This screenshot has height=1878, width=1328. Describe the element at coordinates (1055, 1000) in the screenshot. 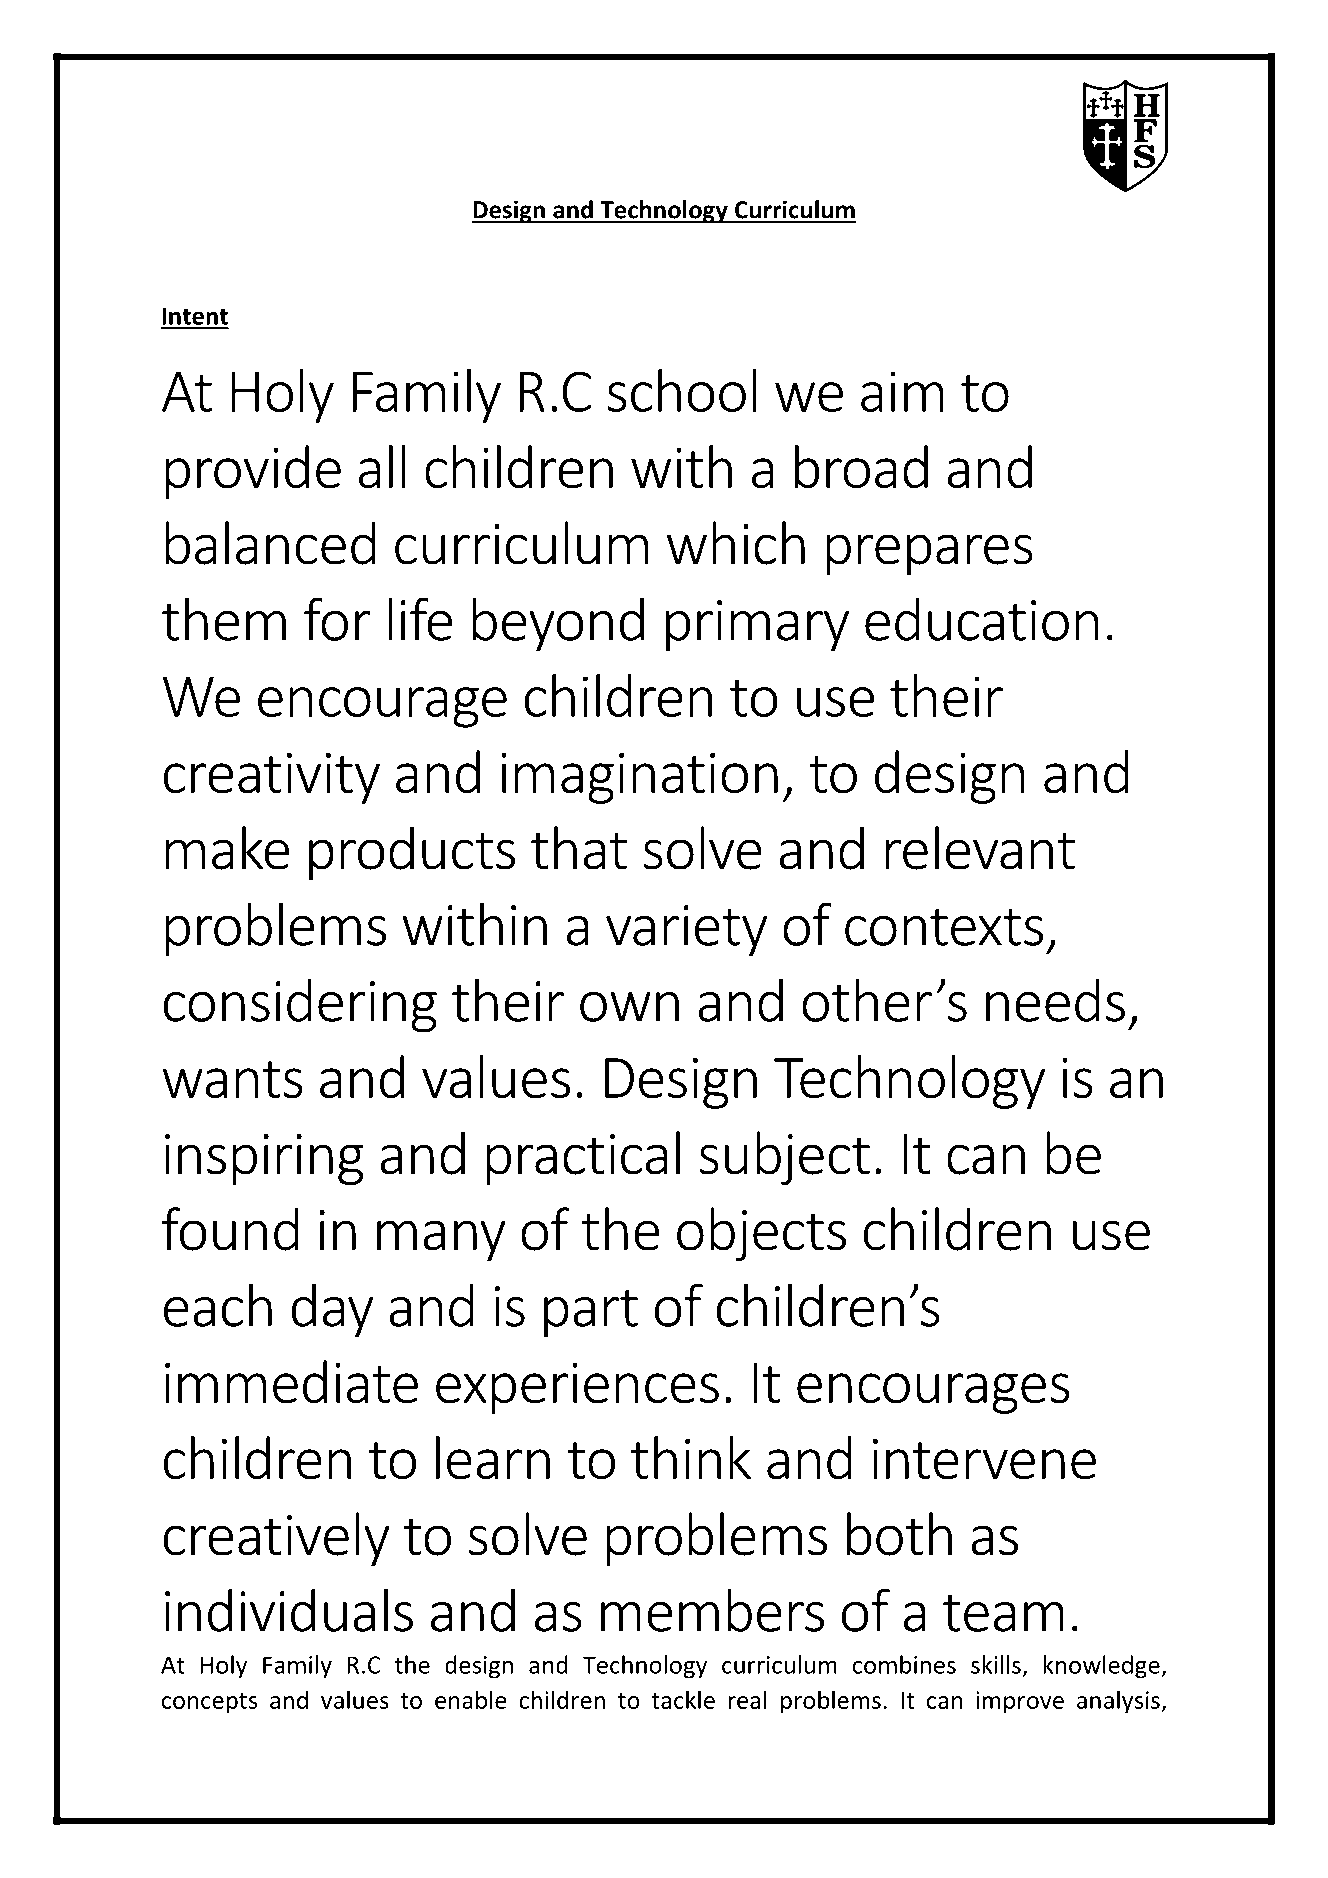

I see `needs` at that location.
